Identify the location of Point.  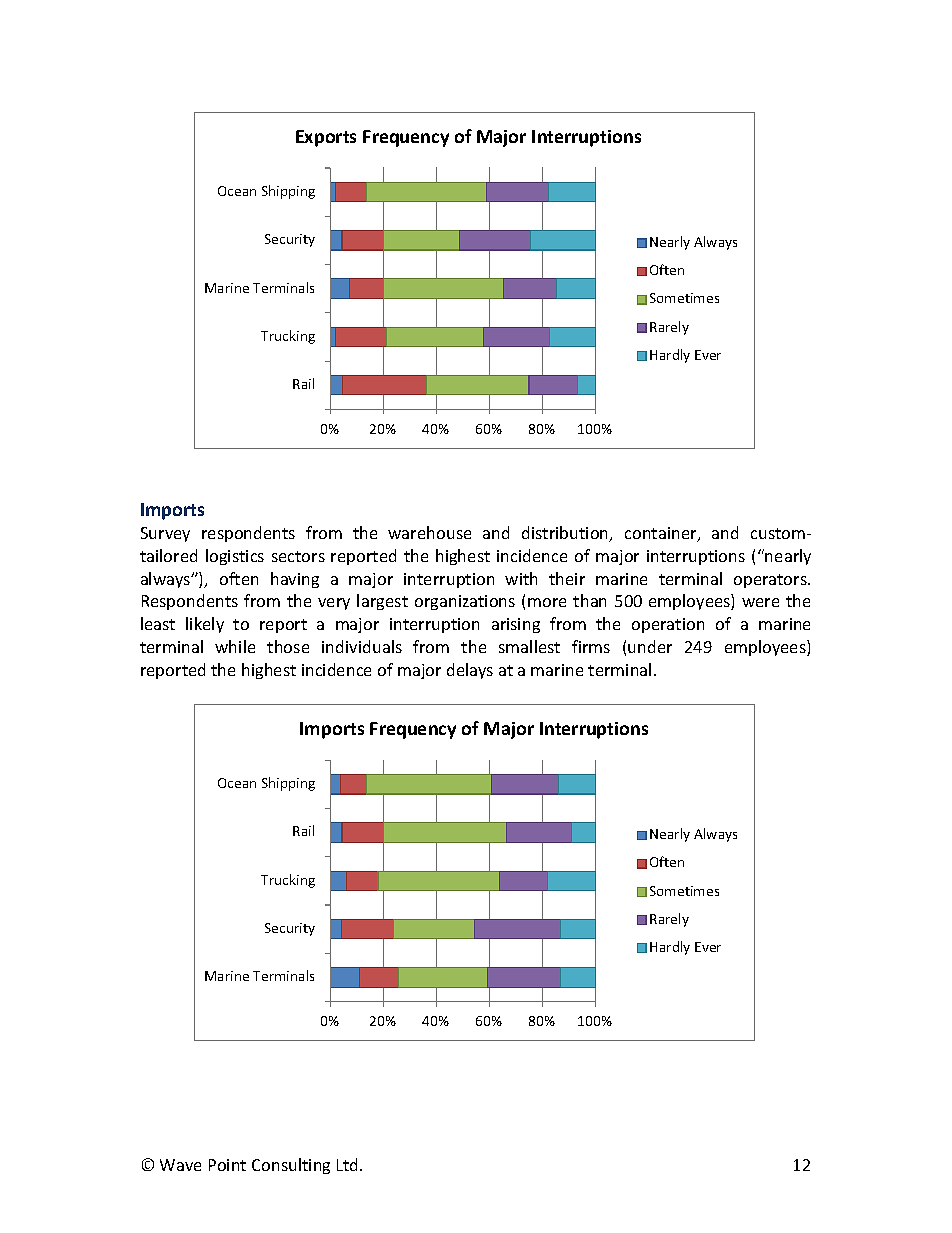
(227, 1165).
